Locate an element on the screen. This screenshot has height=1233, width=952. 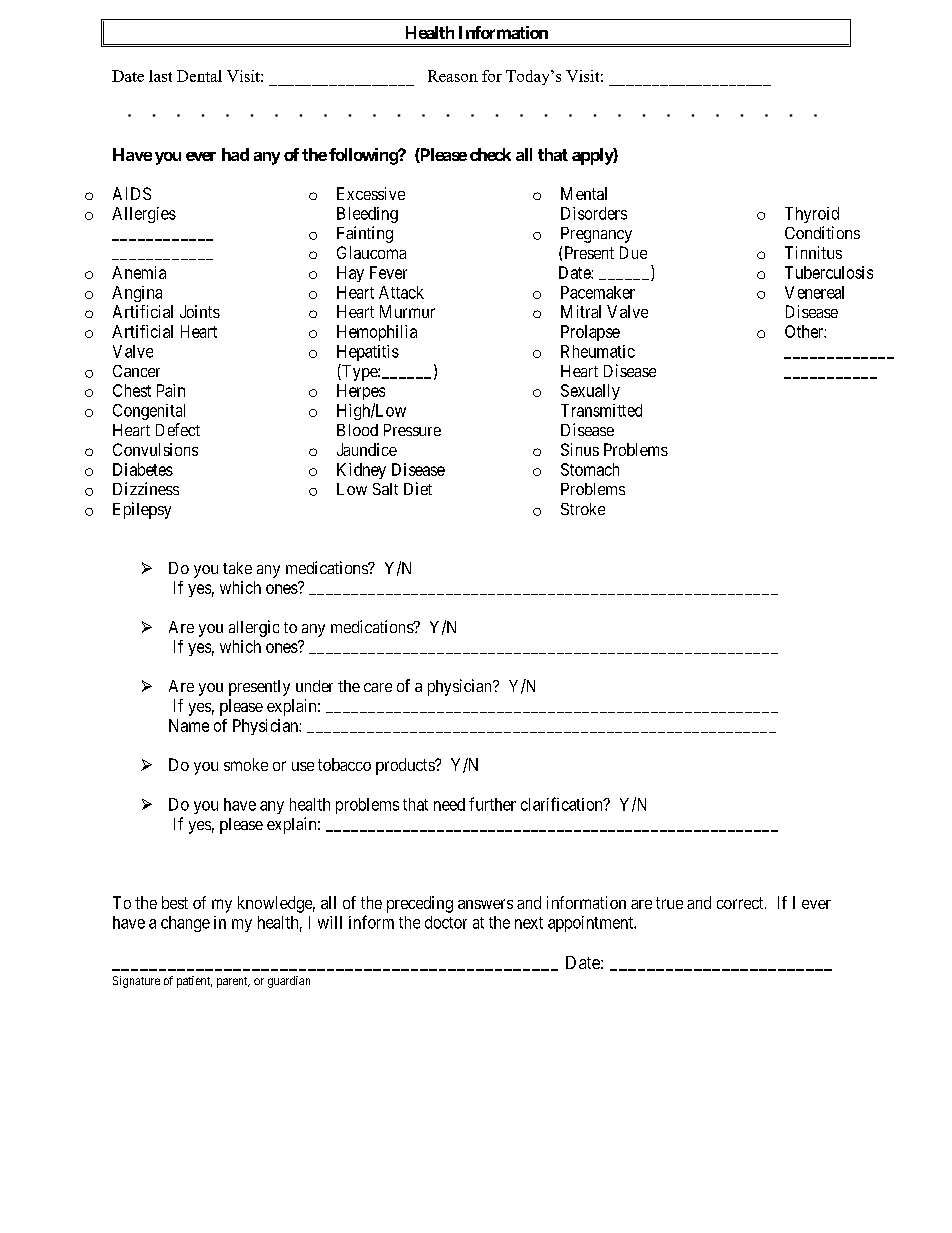
patient is located at coordinates (194, 982).
